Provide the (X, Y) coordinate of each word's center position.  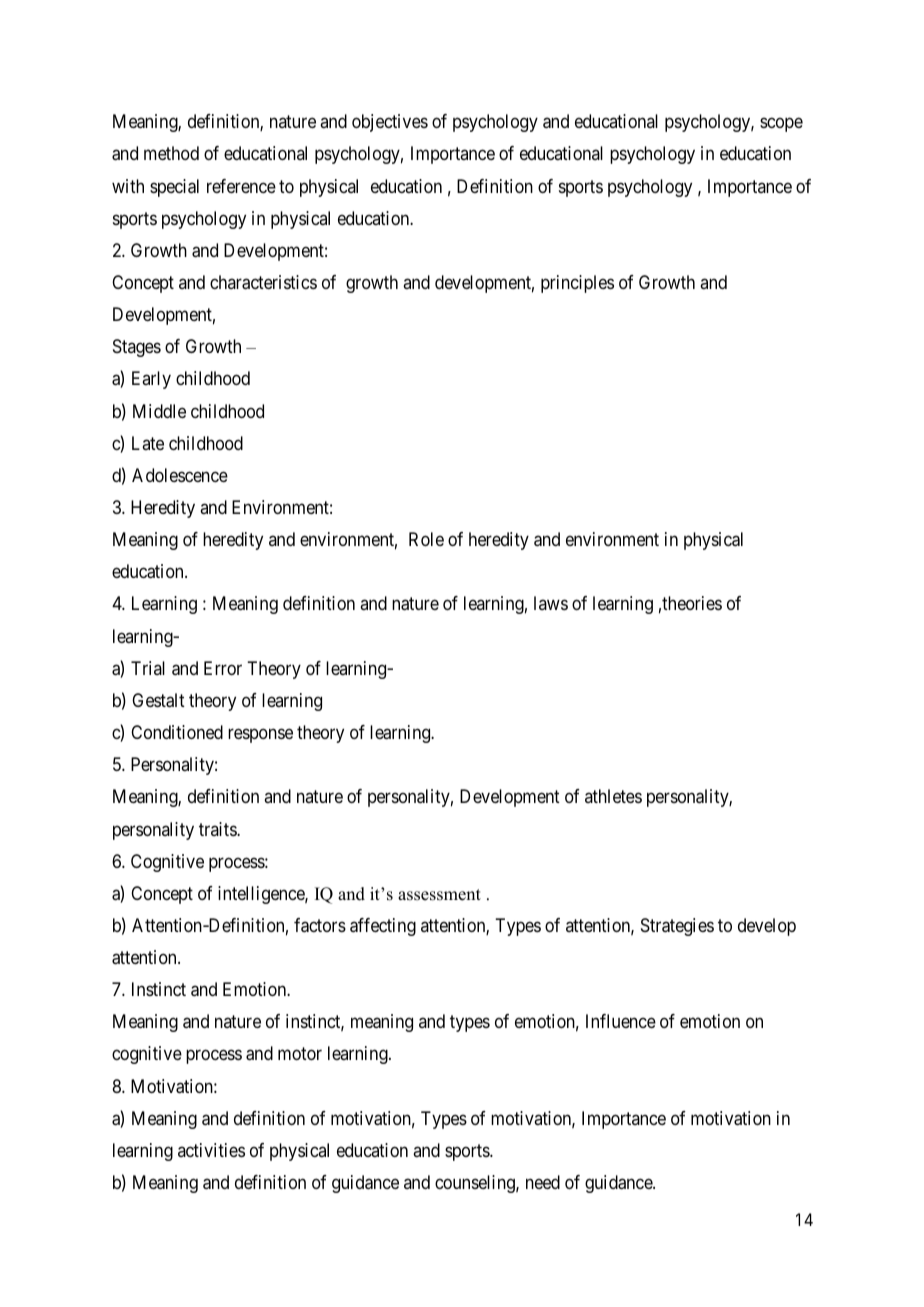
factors (320, 925)
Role (426, 539)
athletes (613, 796)
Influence (621, 1021)
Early (151, 380)
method (171, 153)
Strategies (677, 927)
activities (211, 1150)
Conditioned (177, 732)
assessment (439, 895)
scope (781, 125)
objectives (390, 123)
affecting (383, 927)
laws (551, 603)
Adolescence (180, 475)
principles (577, 284)
